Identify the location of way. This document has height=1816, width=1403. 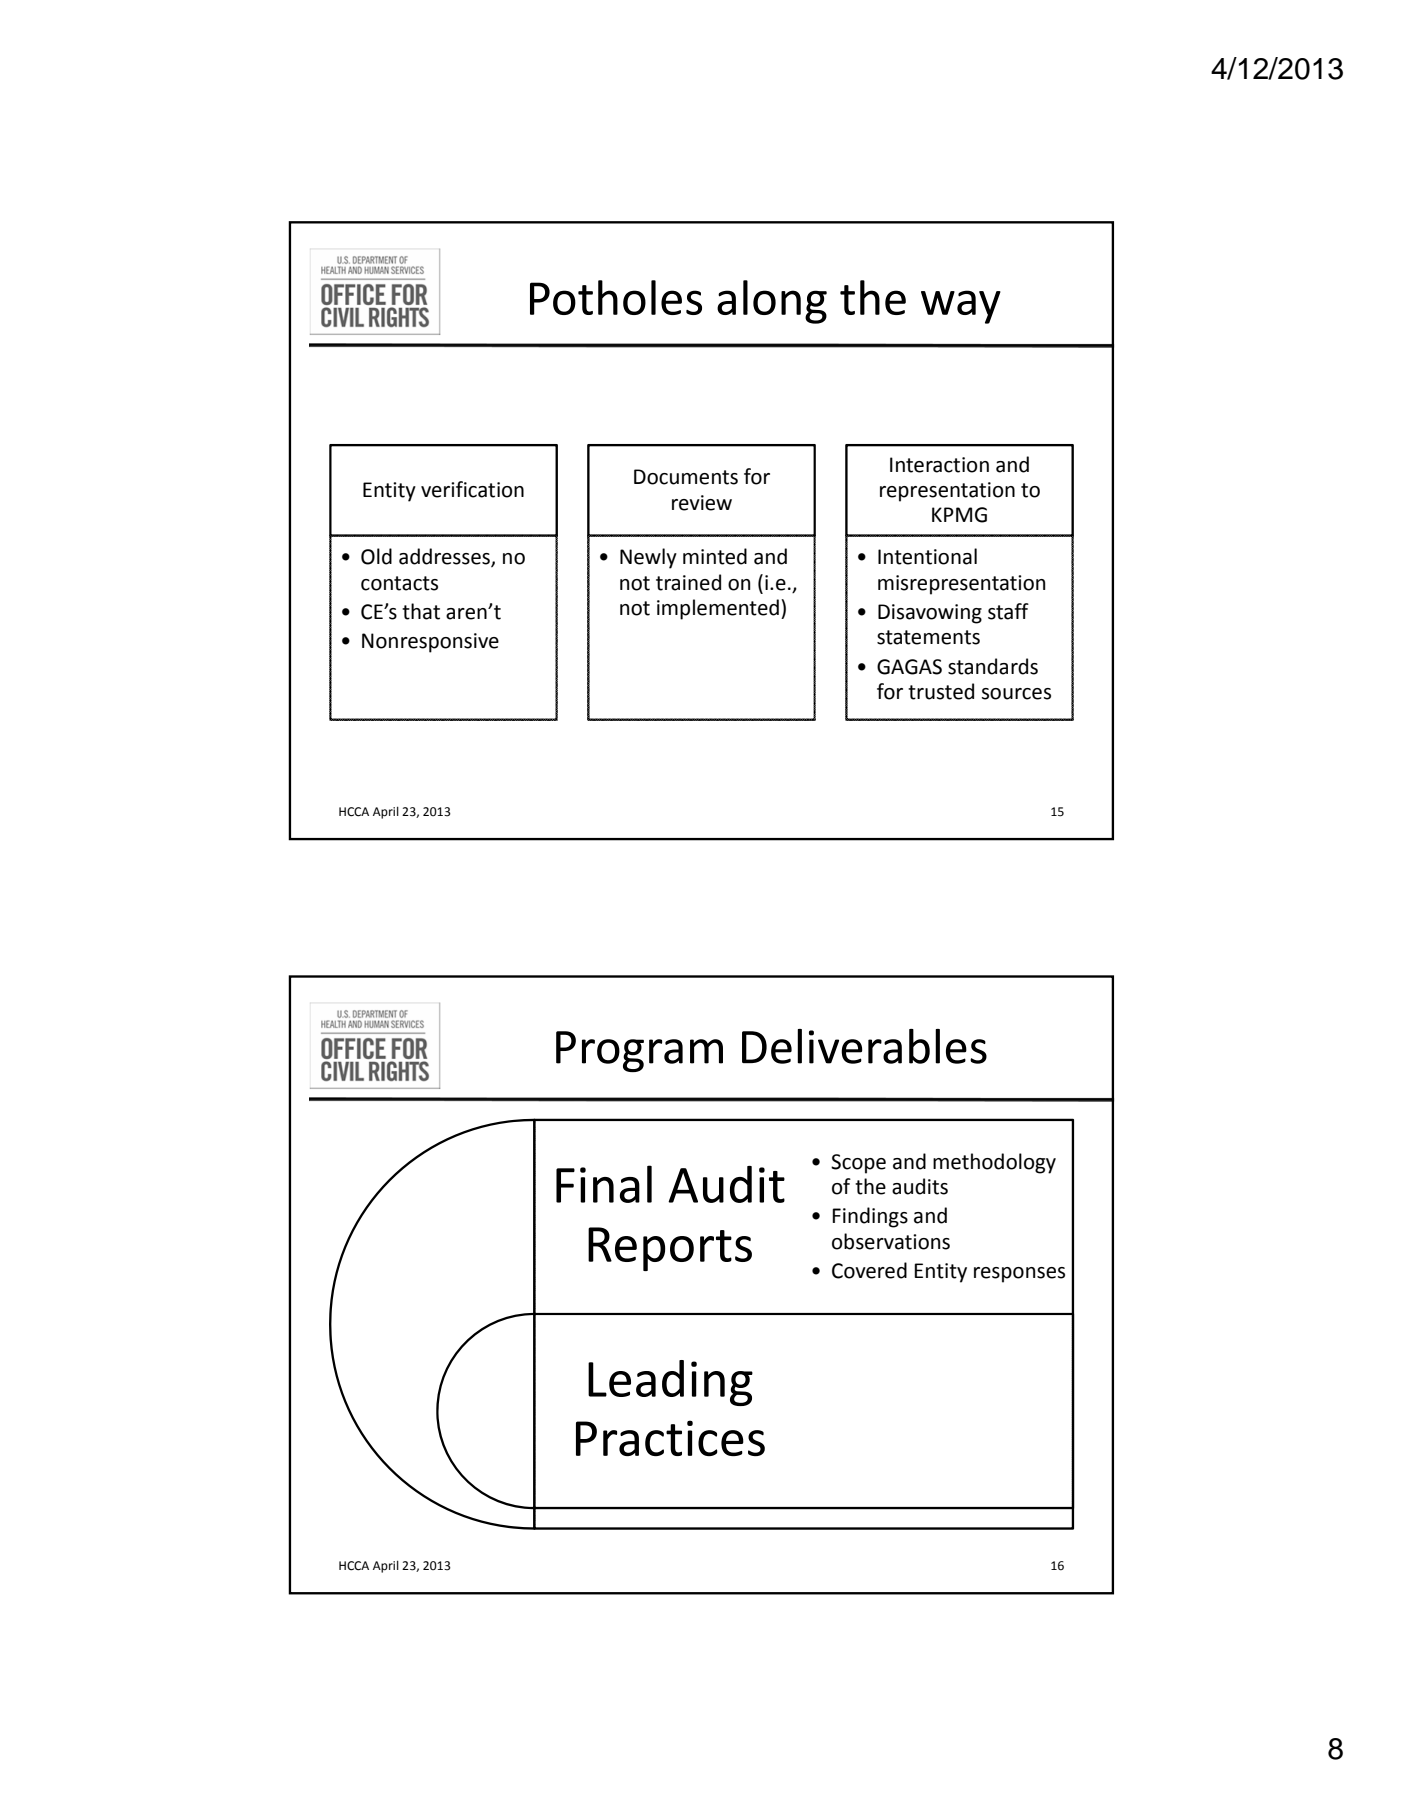
(961, 307).
